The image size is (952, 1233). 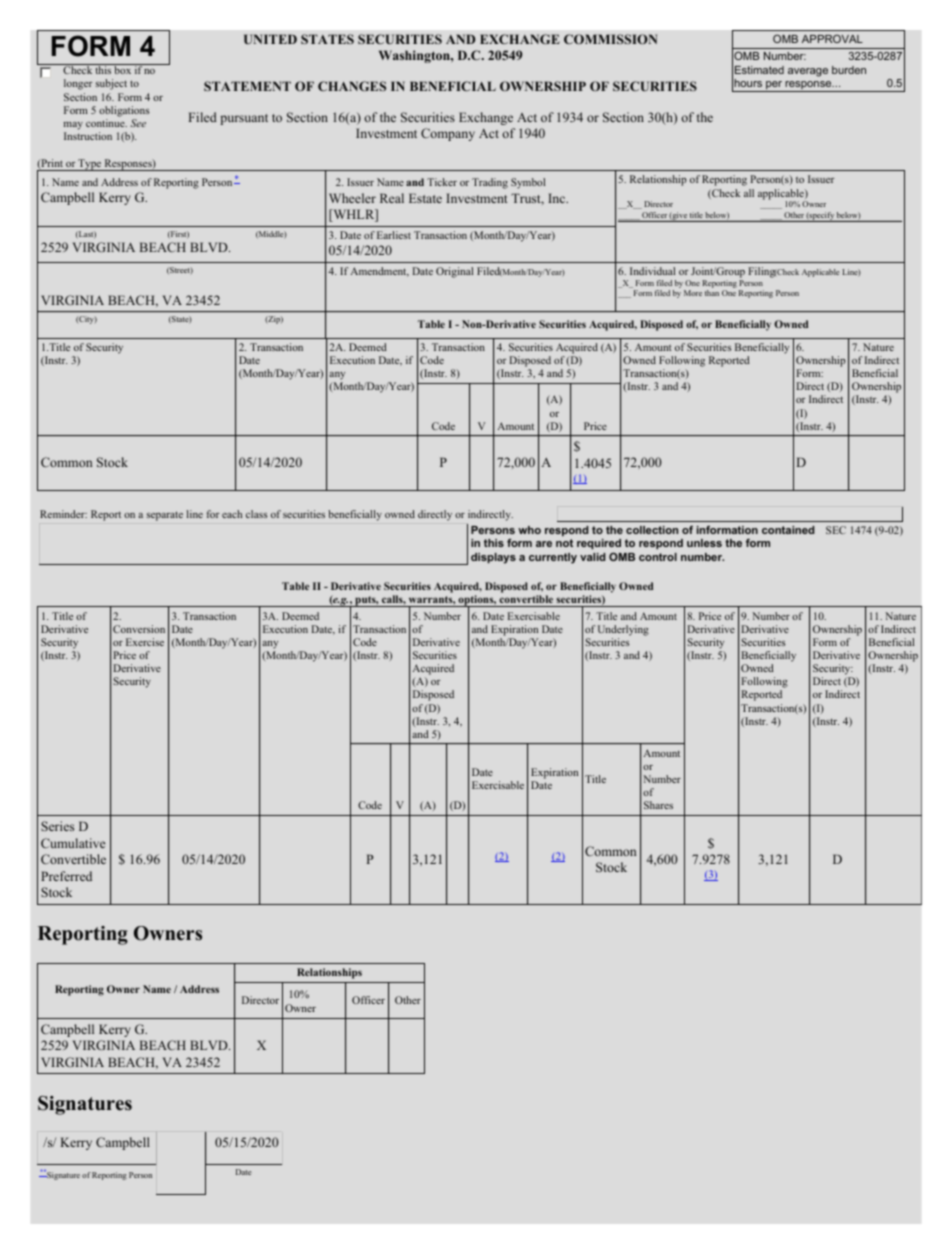 What do you see at coordinates (165, 516) in the document?
I see `separate` at bounding box center [165, 516].
